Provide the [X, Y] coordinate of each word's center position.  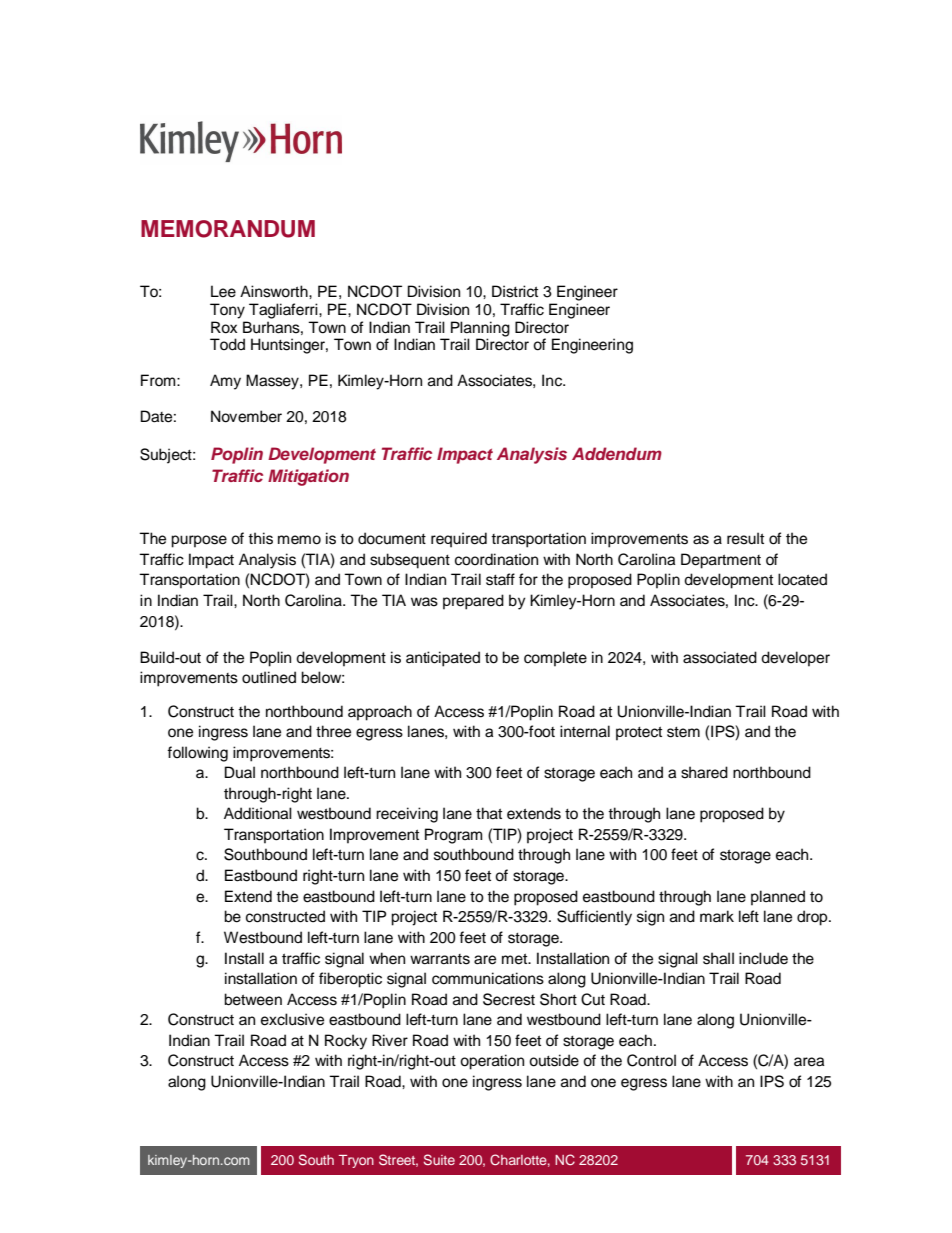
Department [721, 561]
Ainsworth [275, 291]
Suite [439, 1159]
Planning [480, 329]
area [809, 1062]
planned [778, 898]
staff [500, 579]
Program [453, 836]
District [515, 291]
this [260, 538]
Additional [258, 813]
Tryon [356, 1161]
